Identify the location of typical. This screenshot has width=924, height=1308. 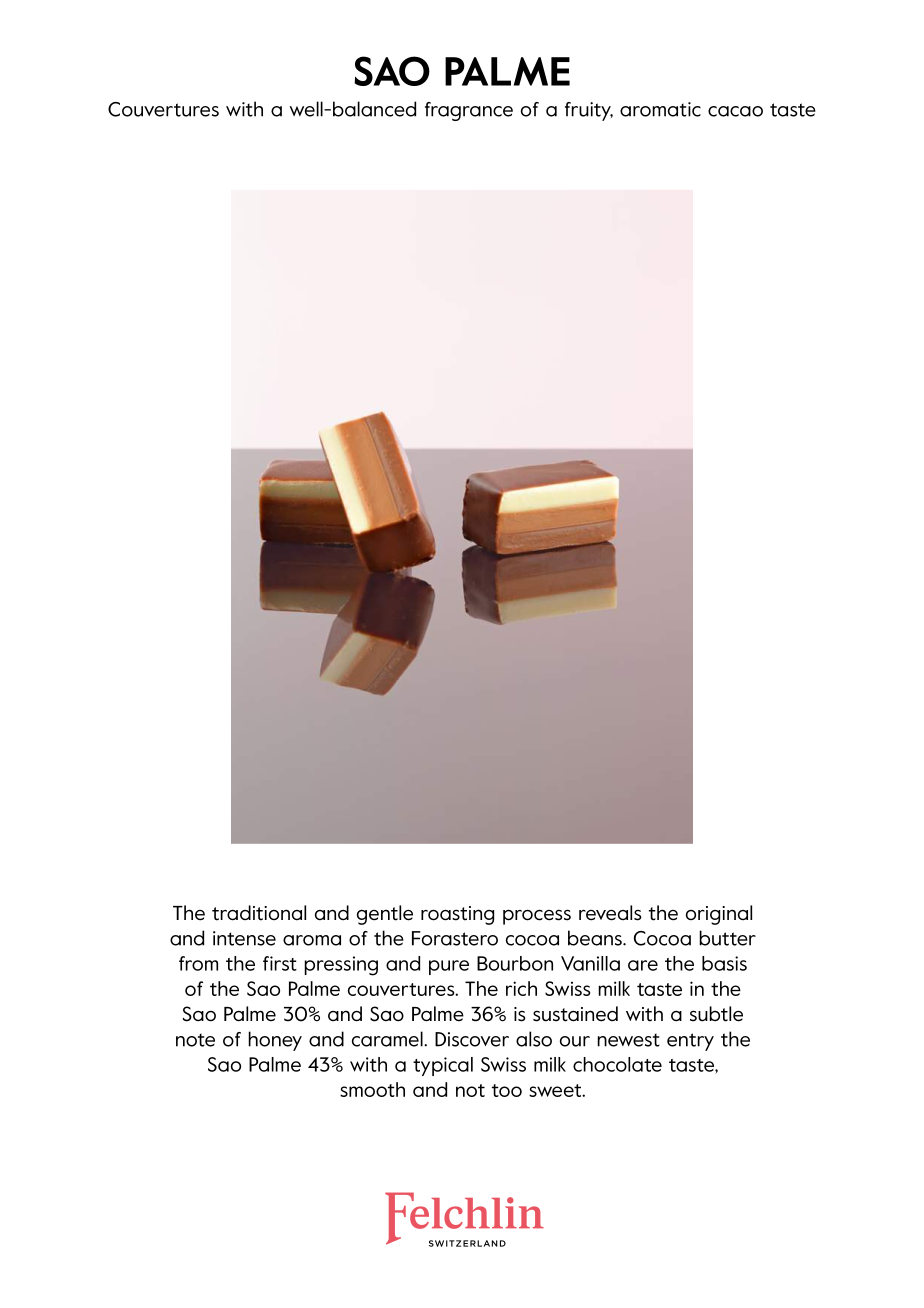
(443, 1066).
